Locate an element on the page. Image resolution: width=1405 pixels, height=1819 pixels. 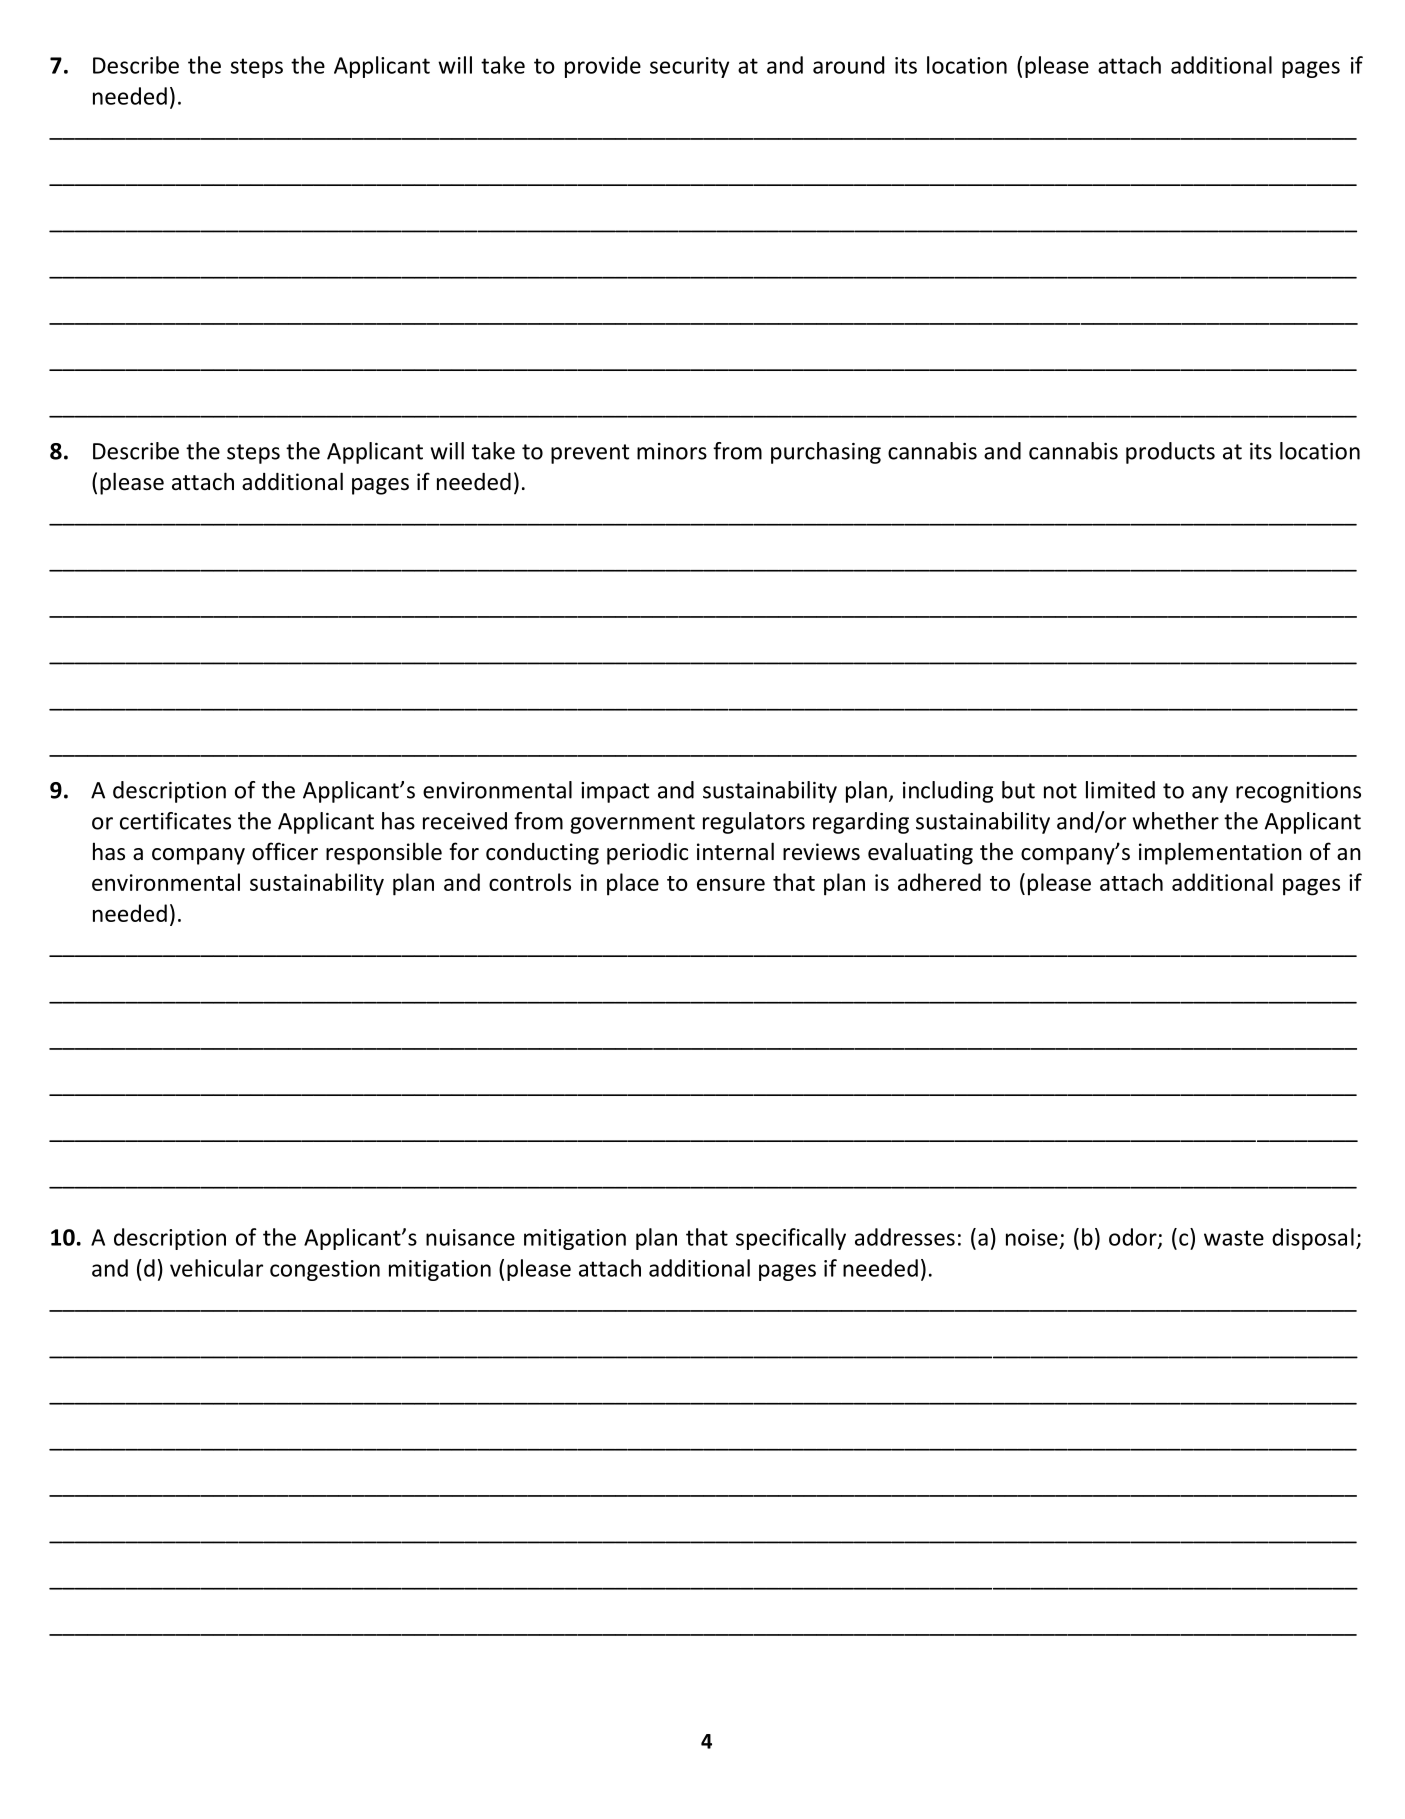
products is located at coordinates (1170, 453).
